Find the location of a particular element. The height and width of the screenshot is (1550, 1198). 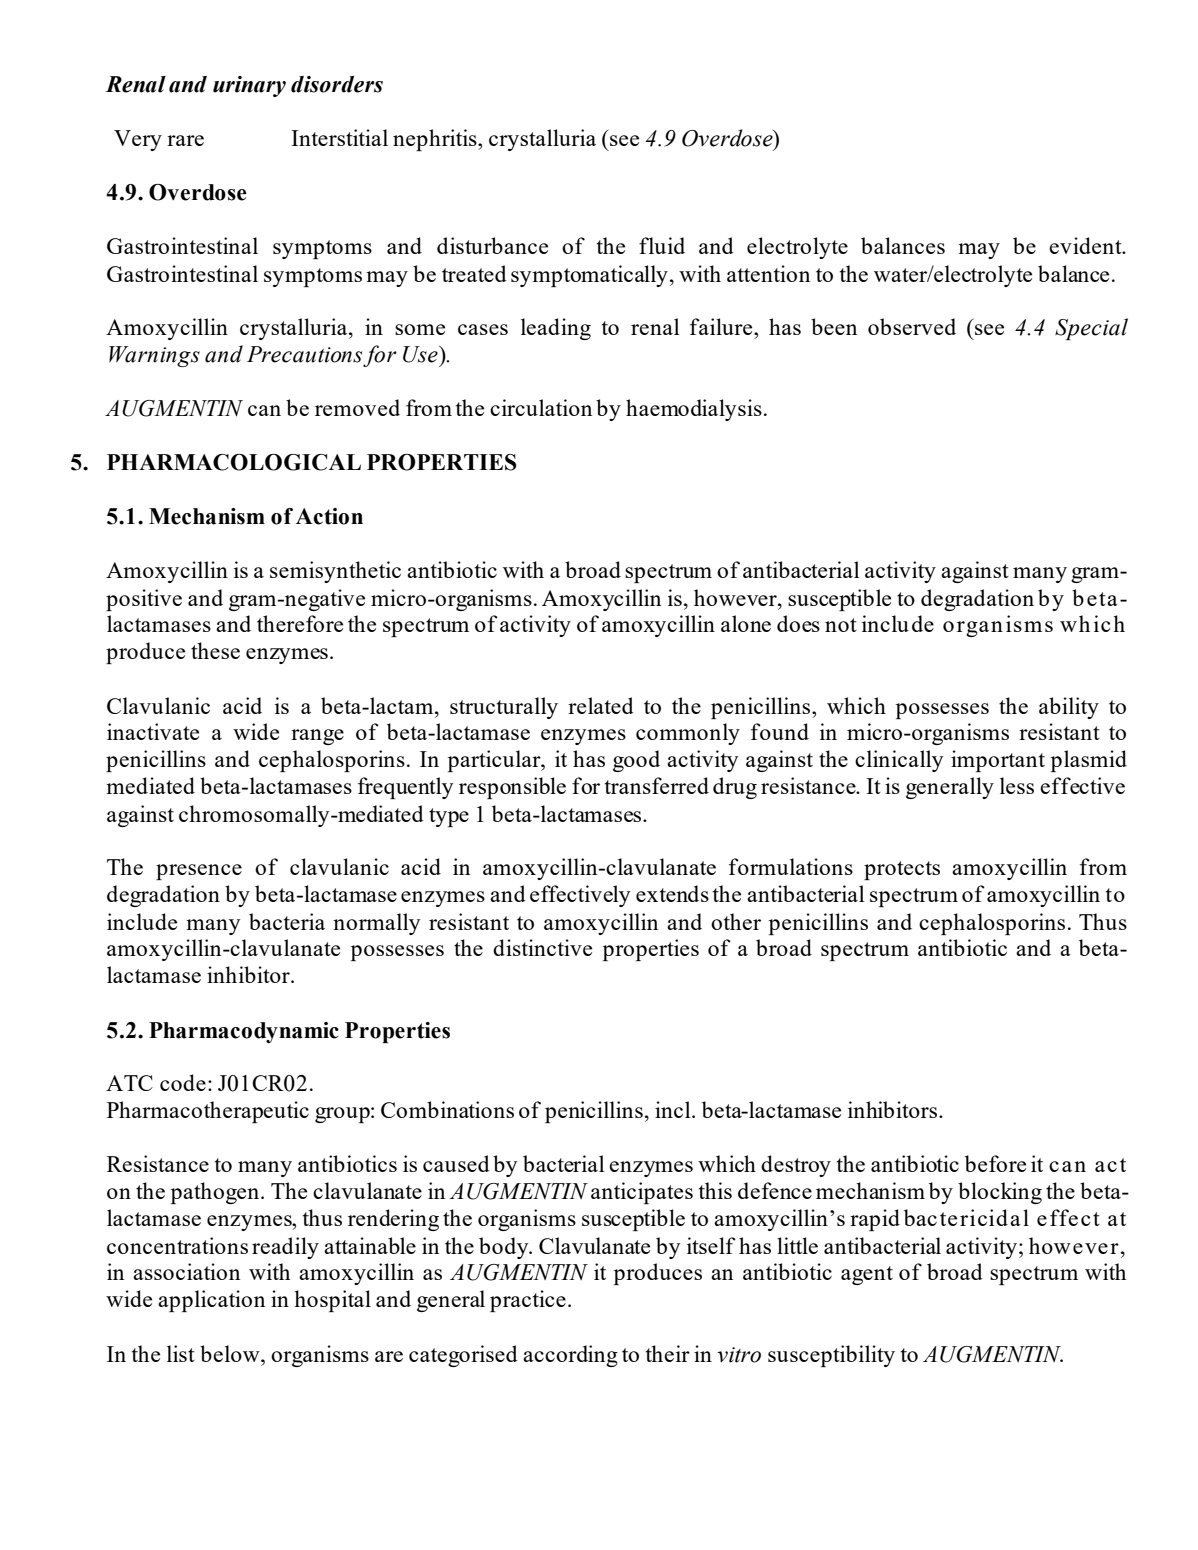

evident is located at coordinates (1086, 245).
